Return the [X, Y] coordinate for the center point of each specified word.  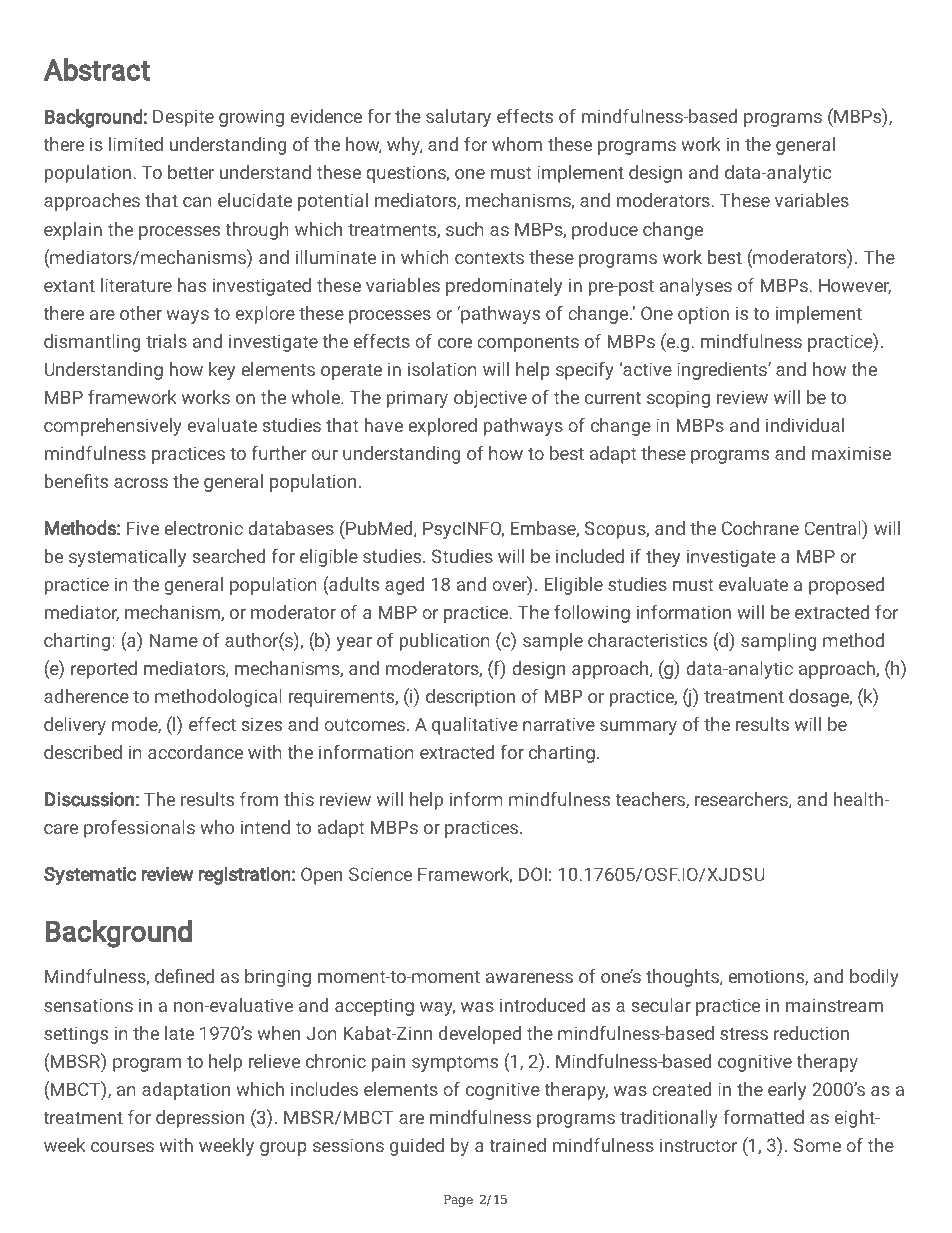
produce [605, 231]
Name [174, 640]
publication [445, 642]
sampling [778, 642]
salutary [458, 118]
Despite [183, 118]
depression [200, 1119]
